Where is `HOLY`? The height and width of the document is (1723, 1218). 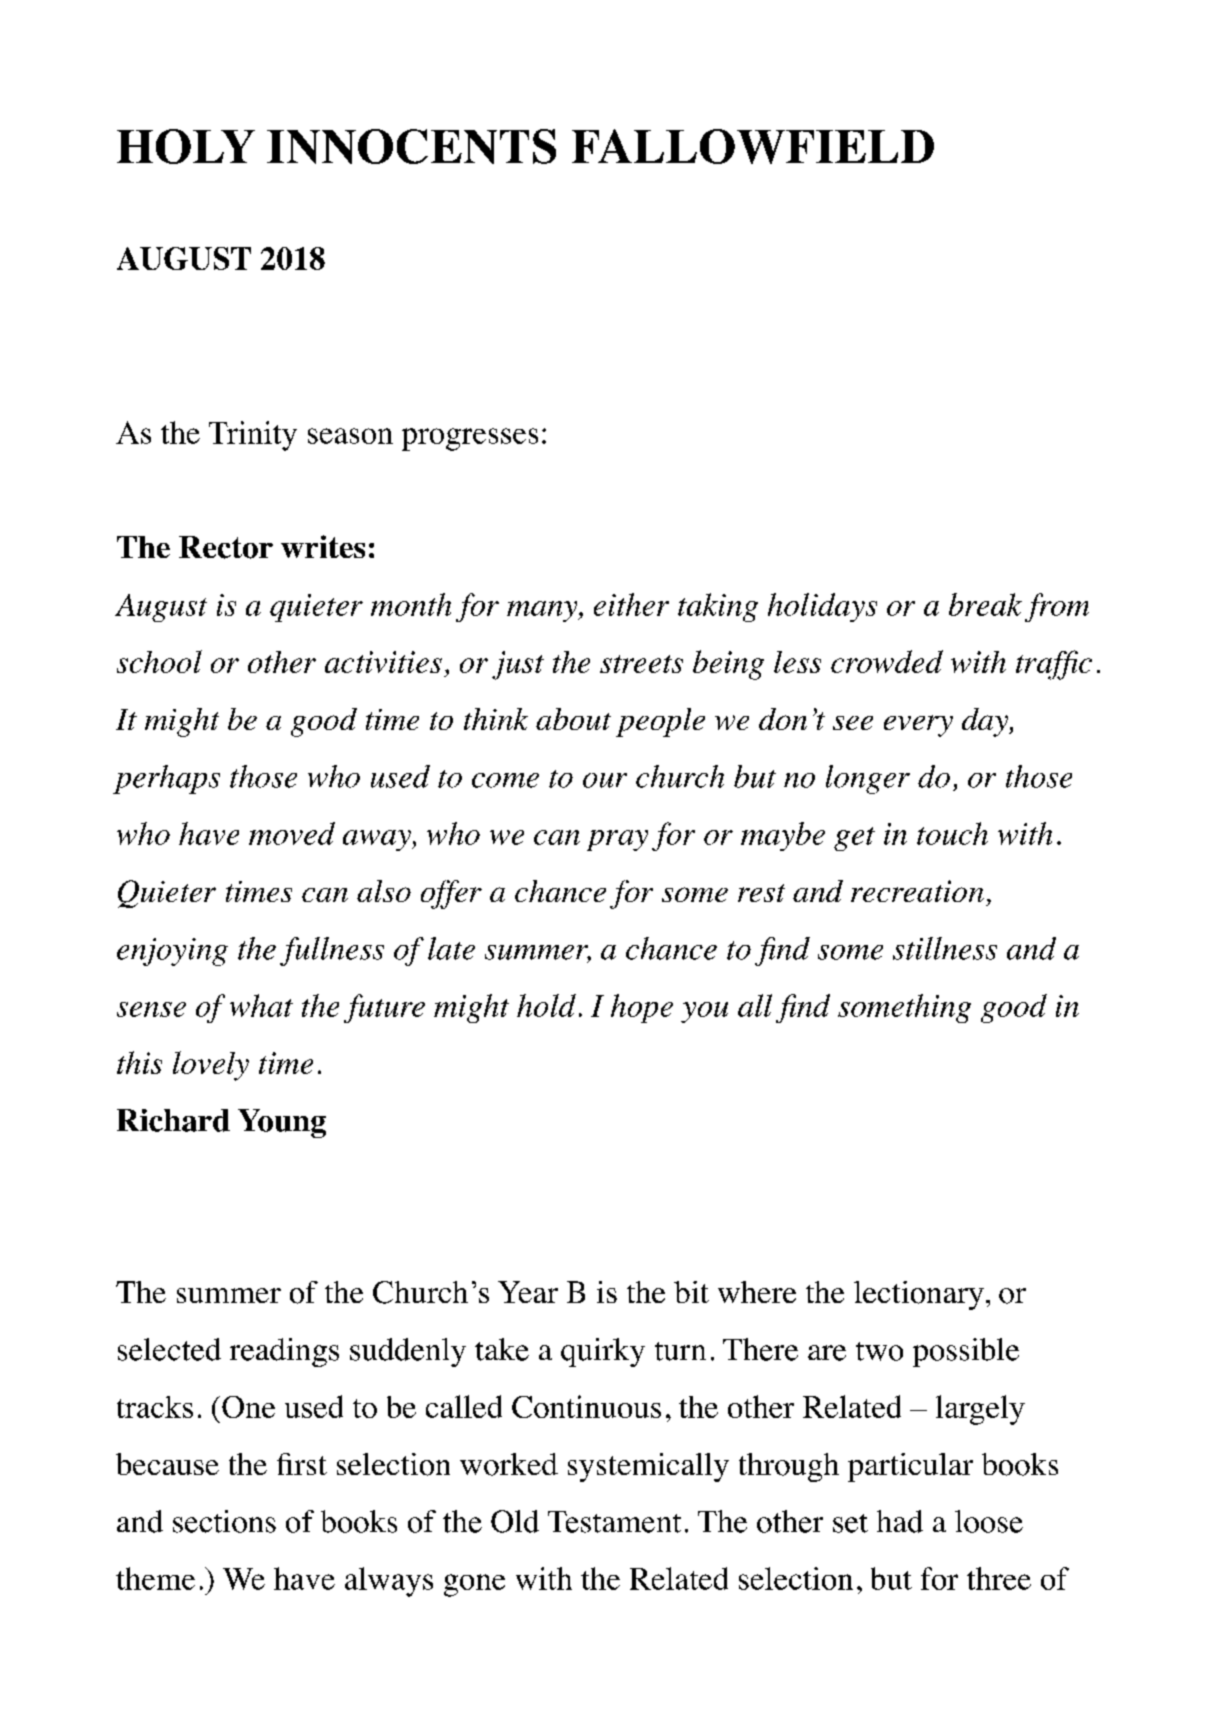
HOLY is located at coordinates (186, 146).
